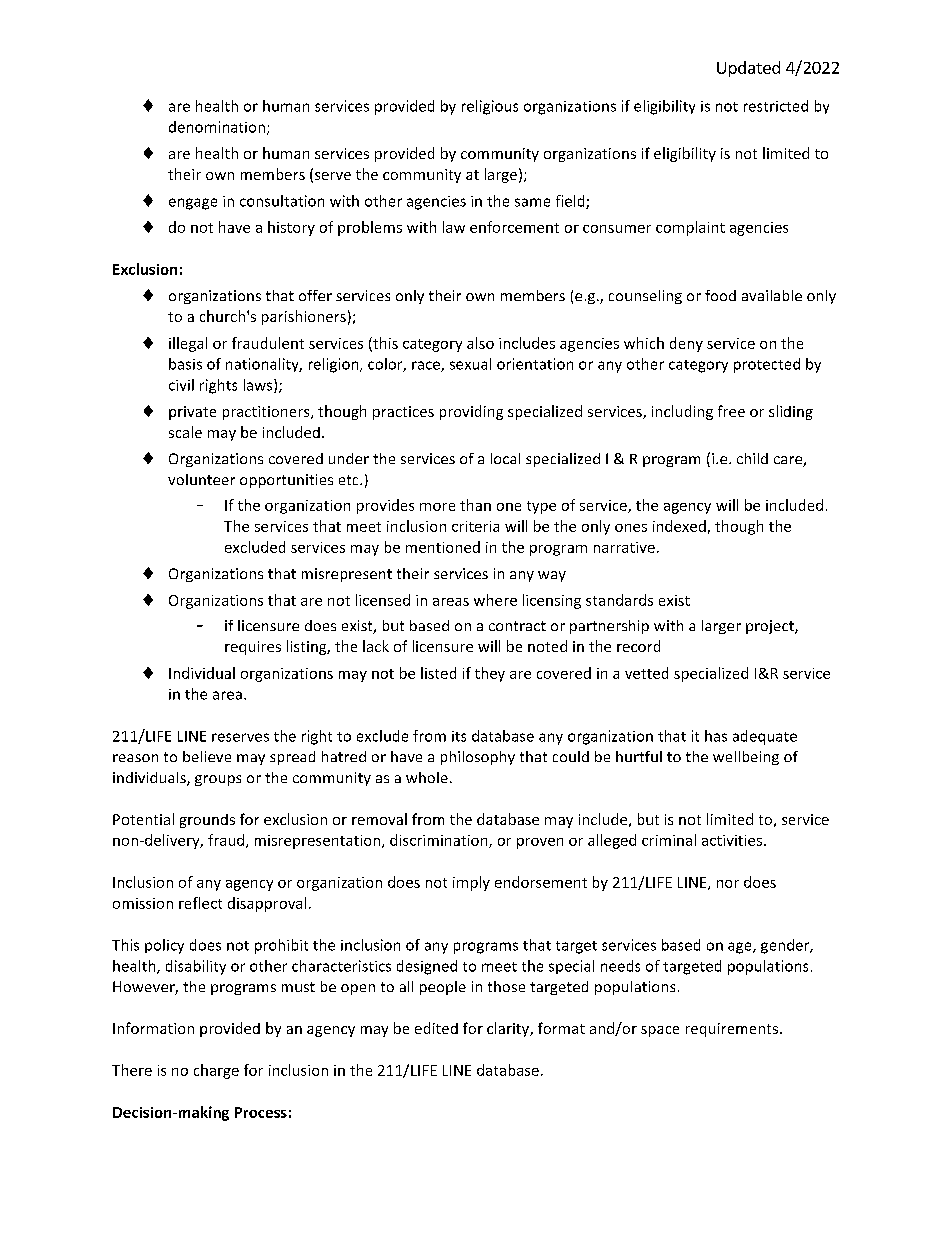 The width and height of the page is (952, 1233). Describe the element at coordinates (495, 600) in the page. I see `where` at that location.
